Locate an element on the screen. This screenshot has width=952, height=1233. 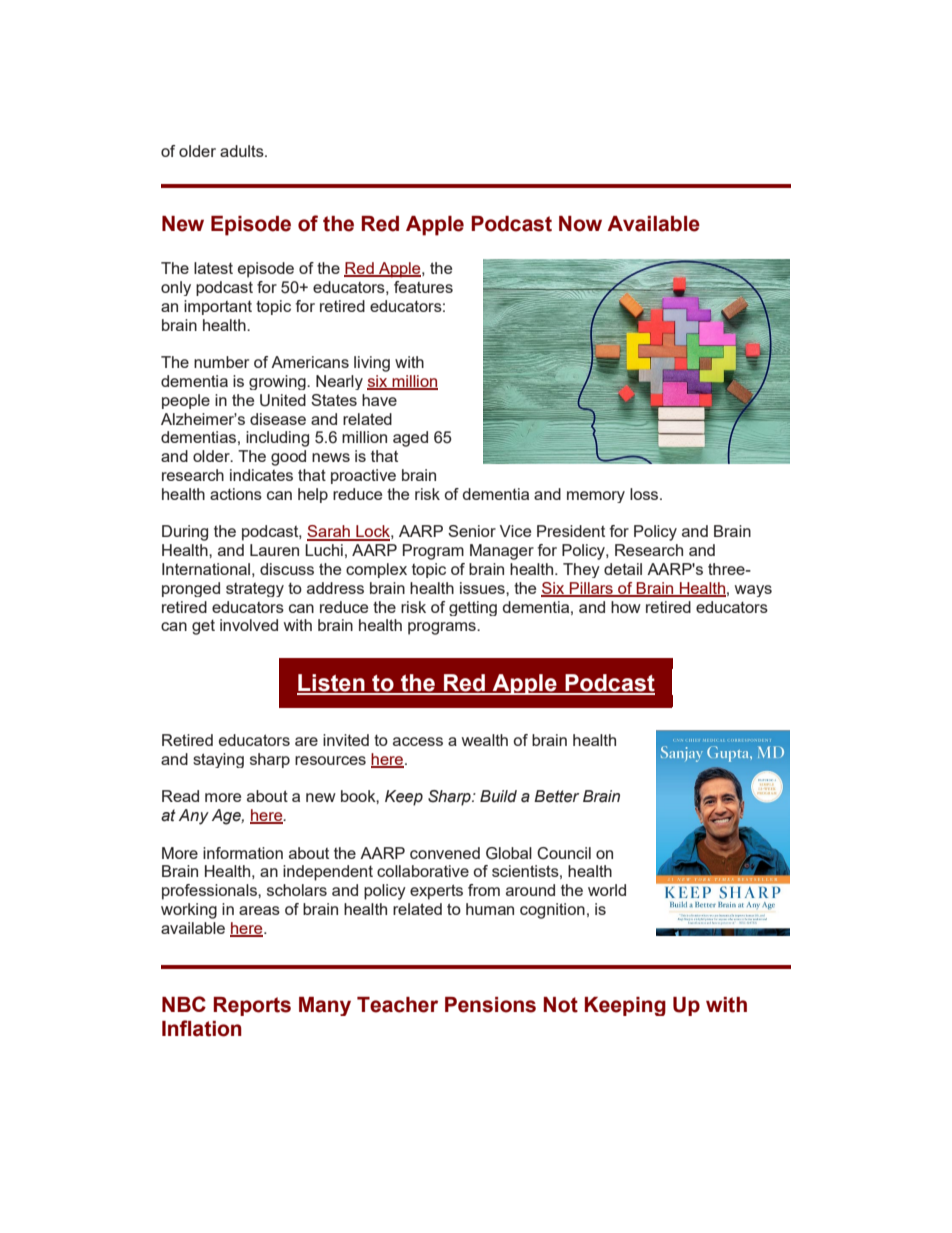
aged is located at coordinates (410, 439).
